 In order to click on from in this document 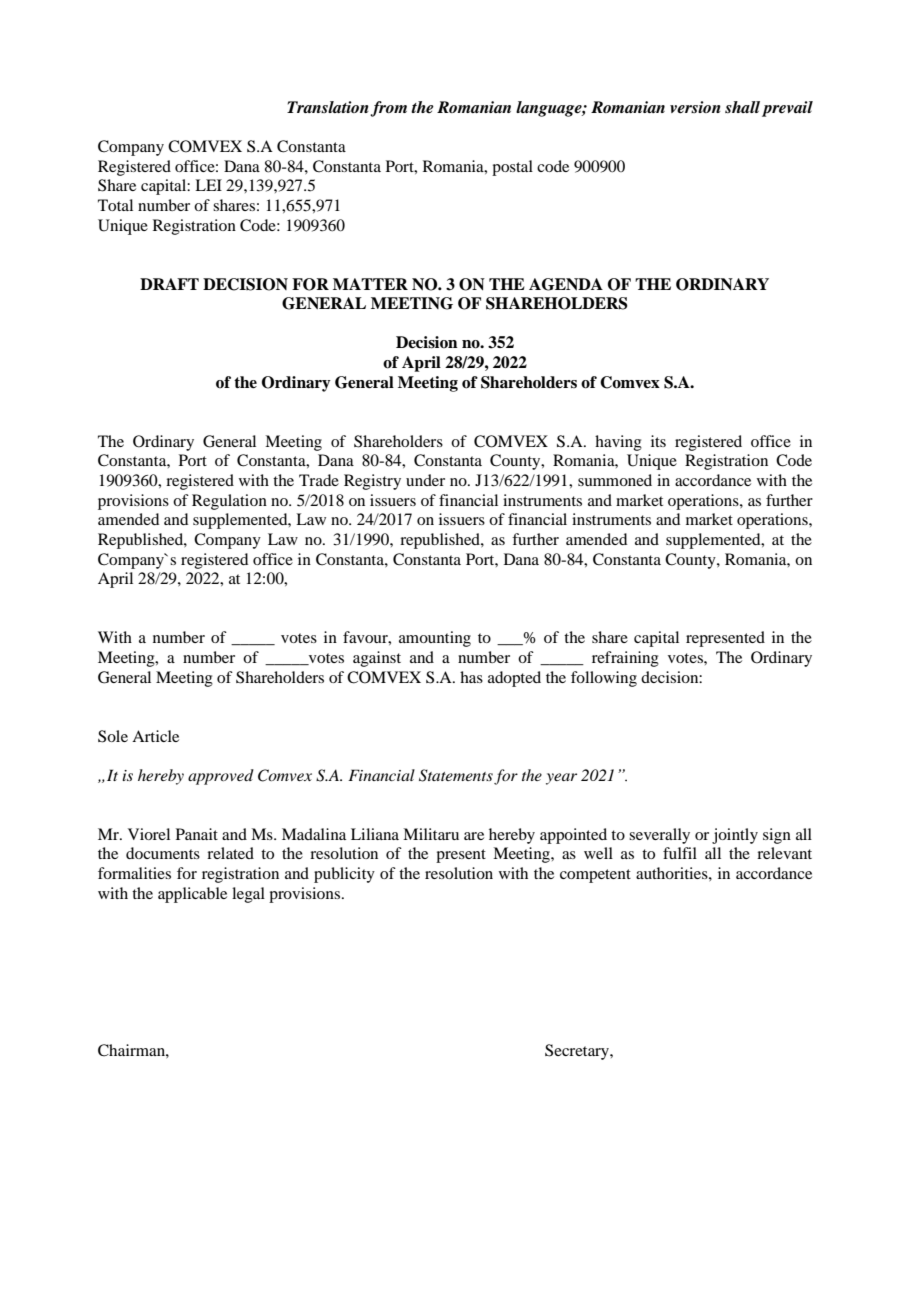, I will do `click(388, 109)`.
